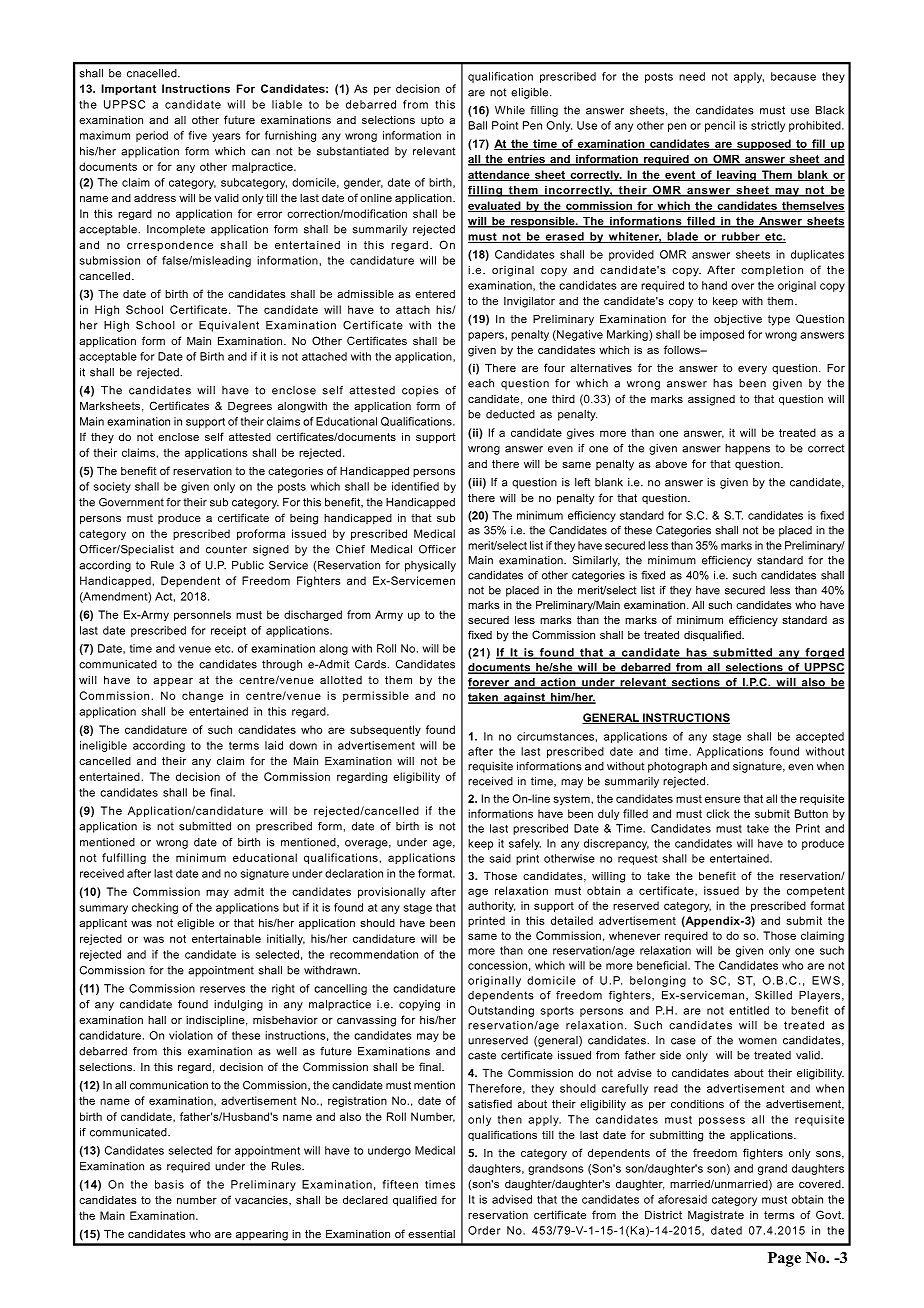  I want to click on Magistrate, so click(716, 1216).
